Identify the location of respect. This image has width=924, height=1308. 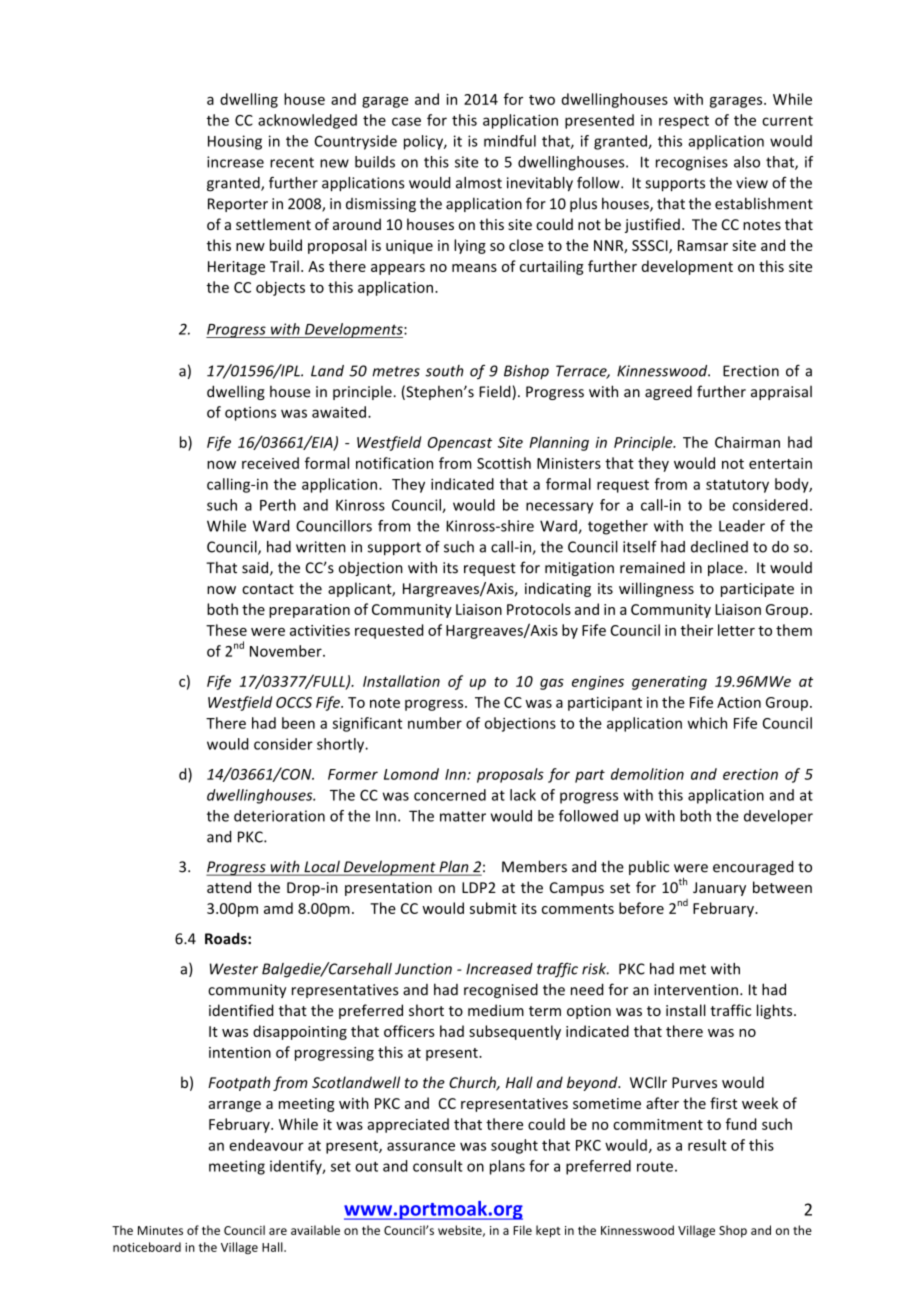
(684, 122).
